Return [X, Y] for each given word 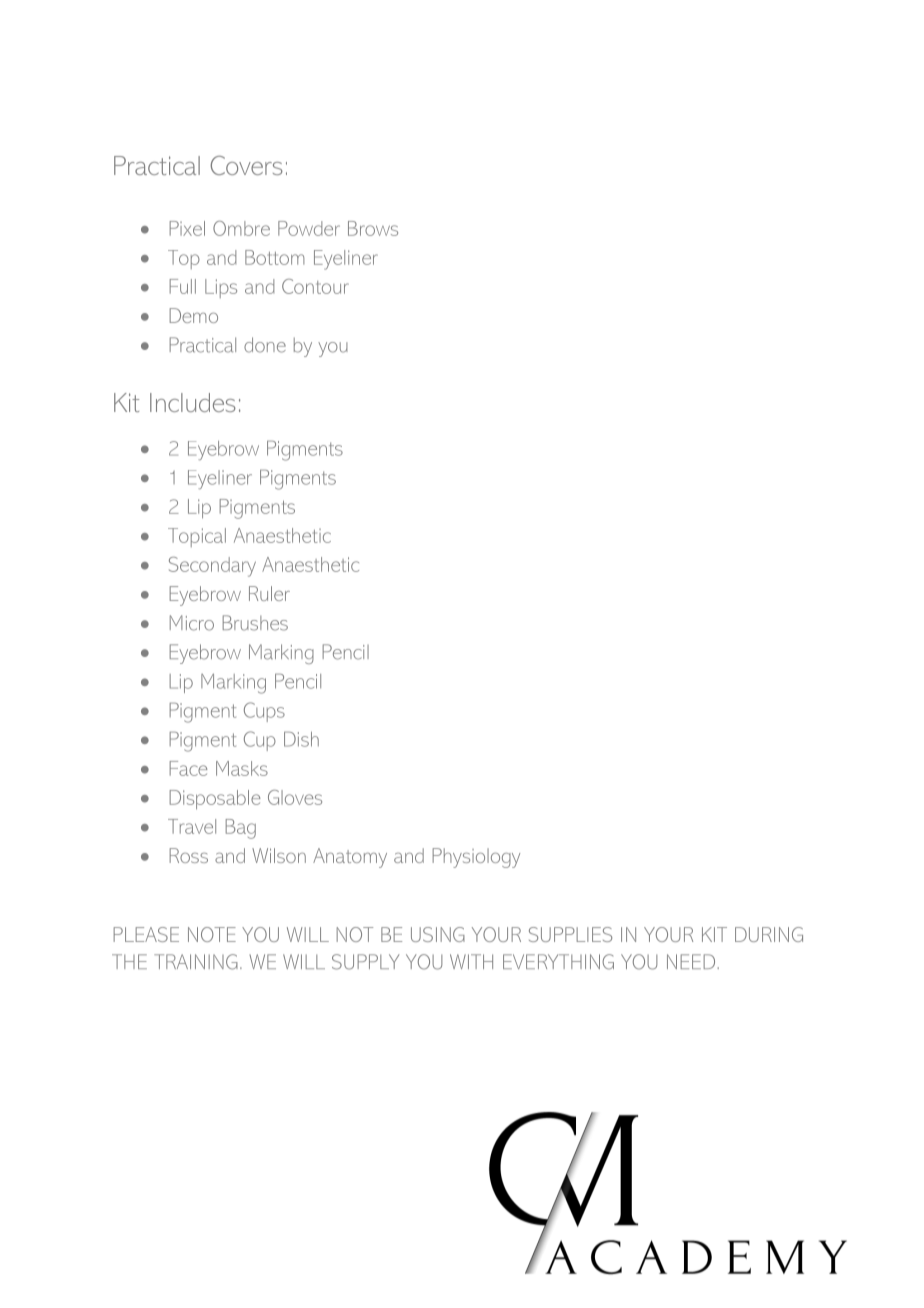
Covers [246, 165]
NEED [692, 961]
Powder [309, 228]
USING [438, 934]
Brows [373, 228]
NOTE [212, 934]
